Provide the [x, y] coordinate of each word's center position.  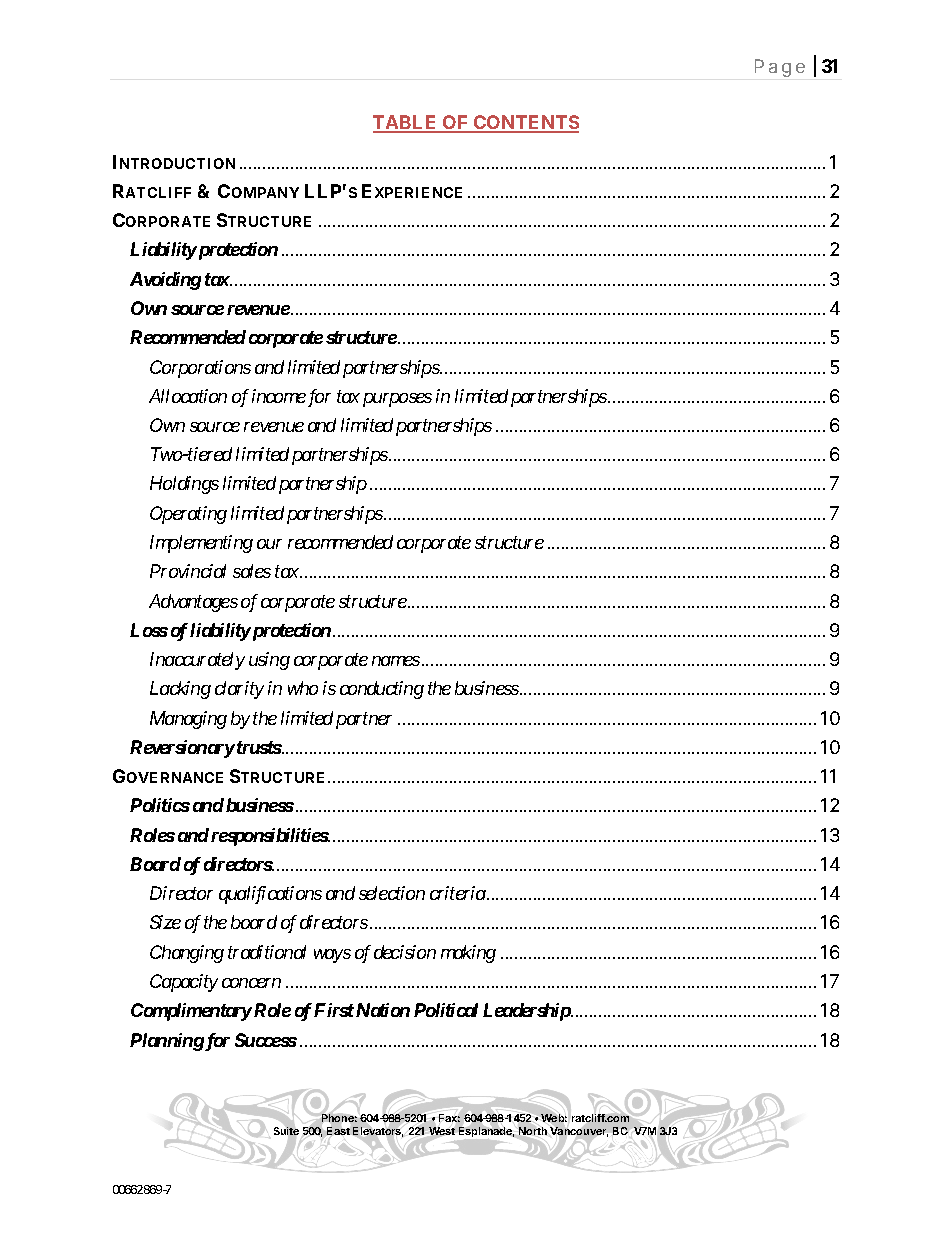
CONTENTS [525, 123]
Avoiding [165, 281]
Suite [286, 1131]
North [533, 1131]
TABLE [406, 123]
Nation [383, 1010]
